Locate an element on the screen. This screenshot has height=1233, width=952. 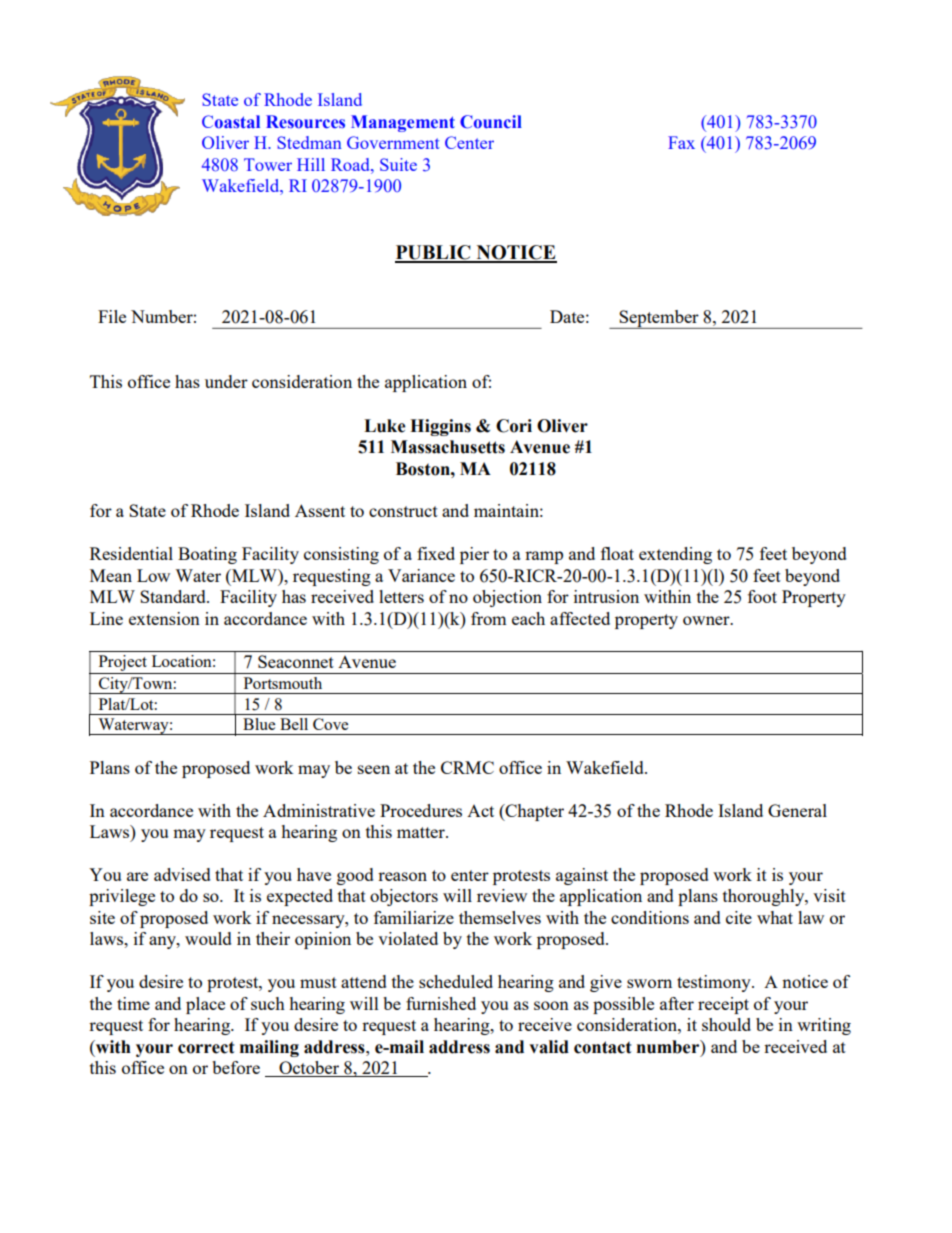
advised is located at coordinates (182, 874).
